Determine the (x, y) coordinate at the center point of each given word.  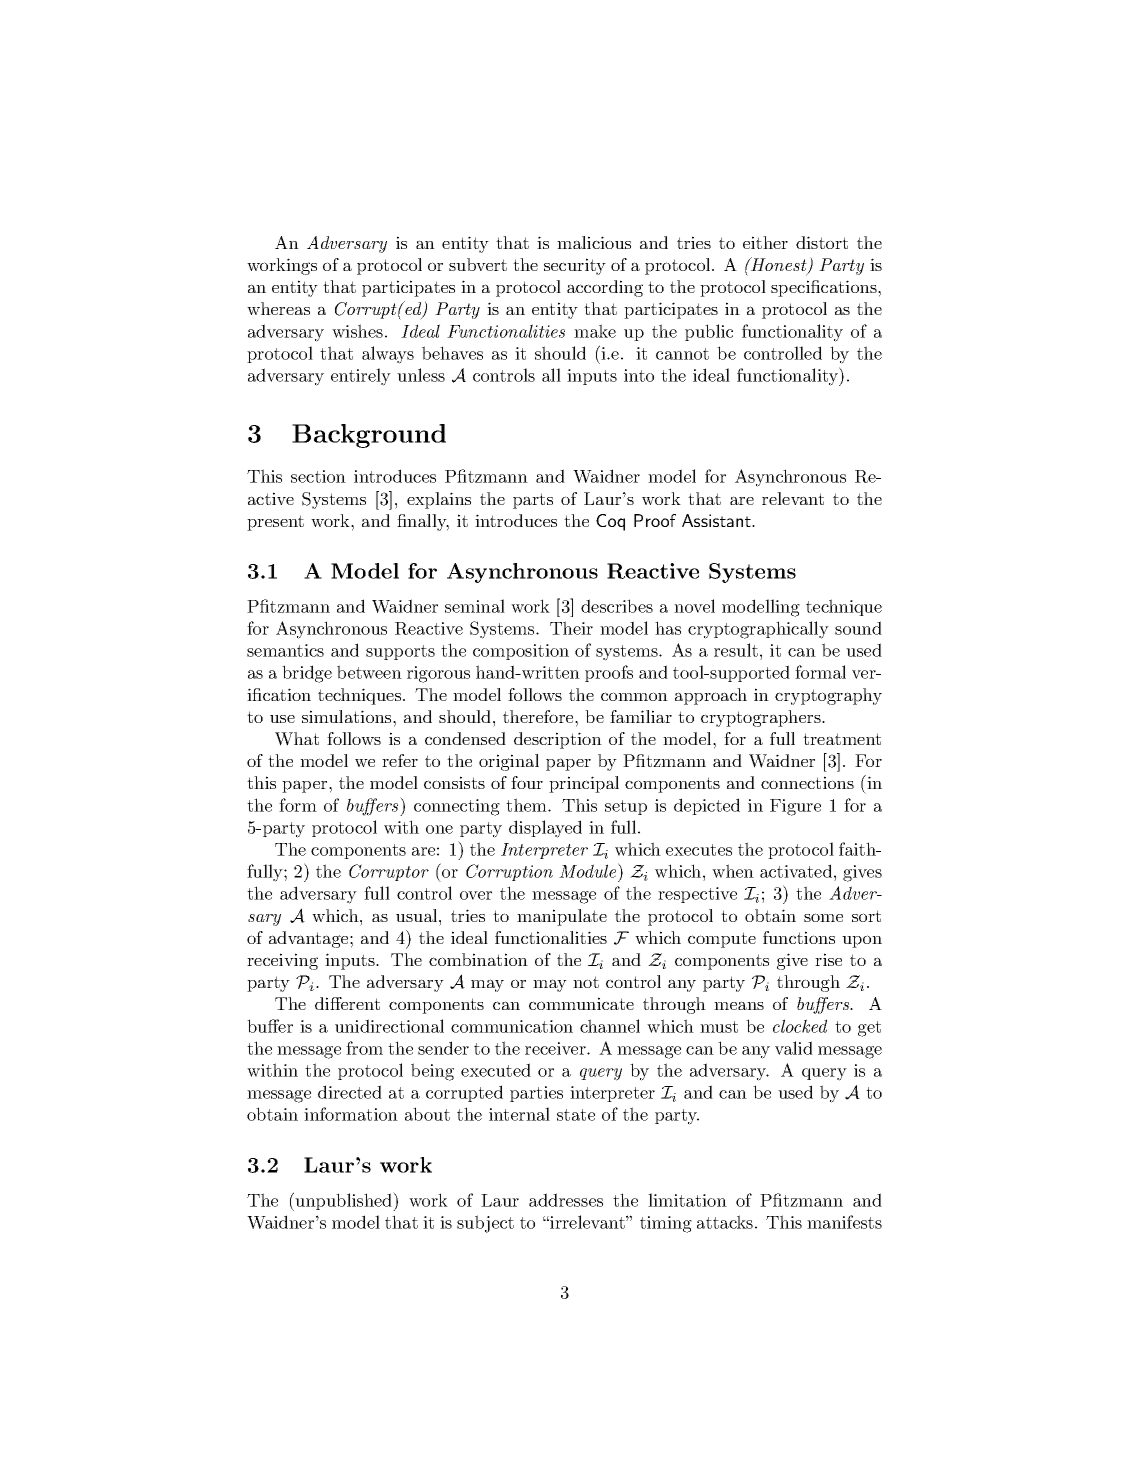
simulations (348, 716)
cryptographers (762, 718)
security (575, 266)
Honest (779, 265)
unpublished (343, 1201)
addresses (566, 1200)
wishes (357, 331)
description (558, 740)
